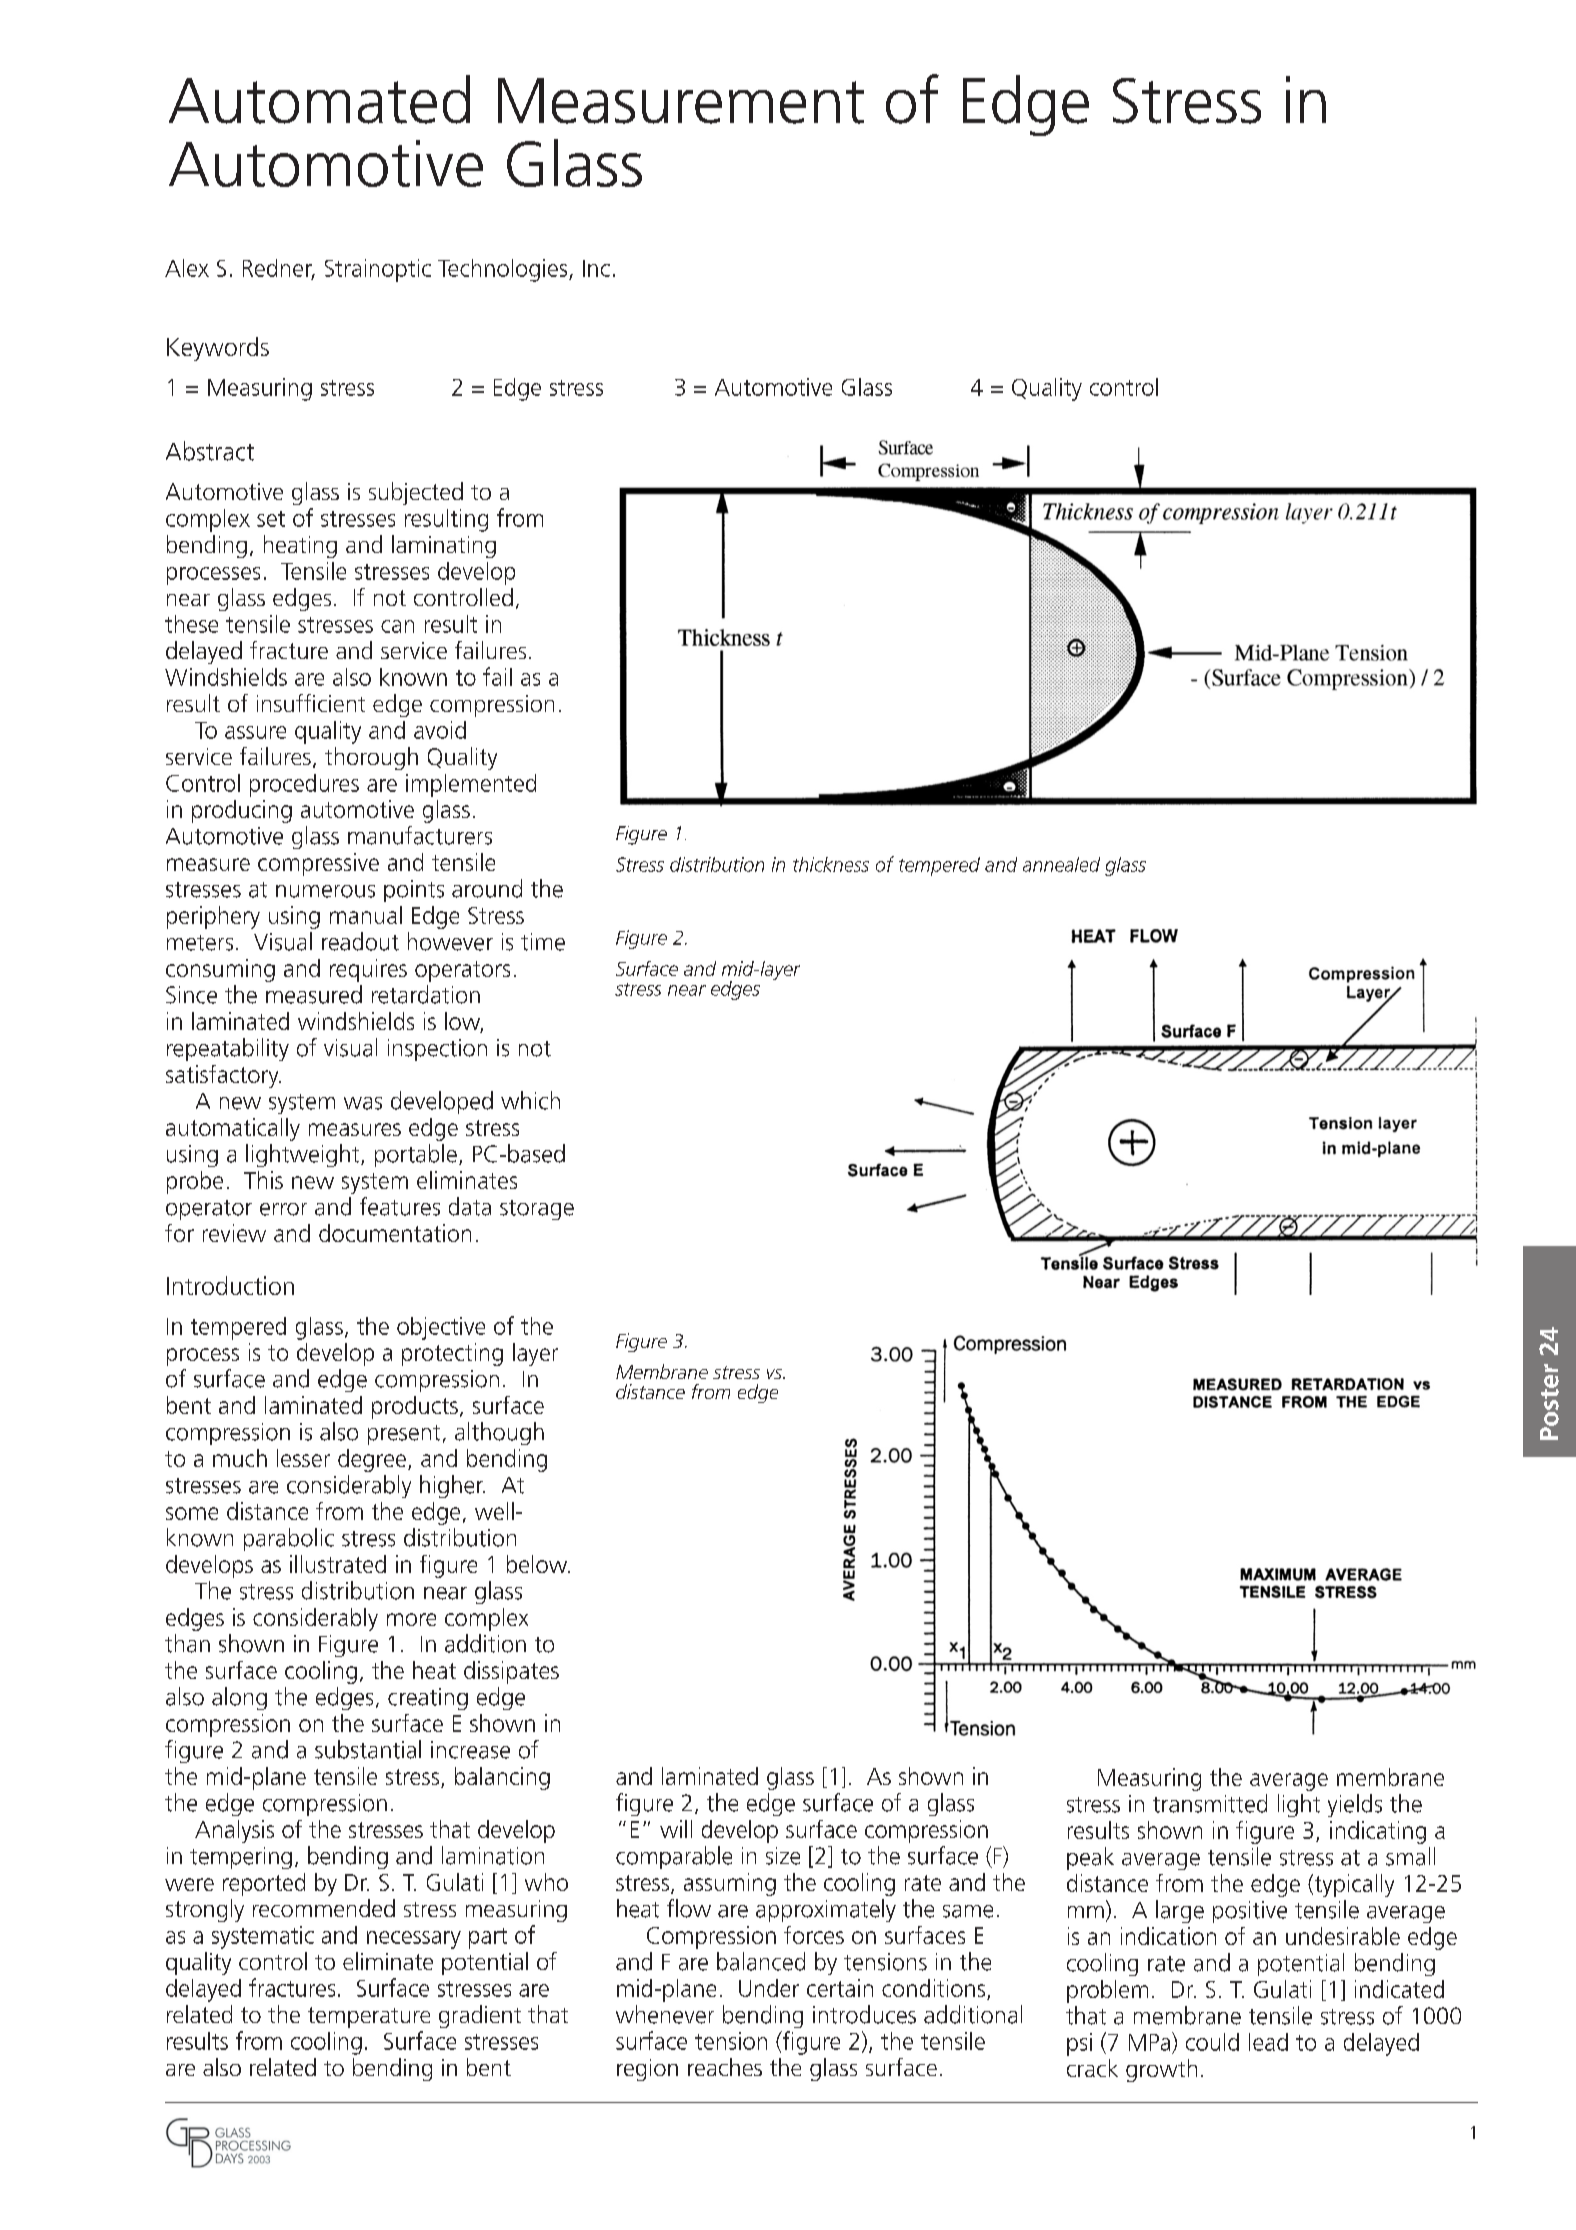 The image size is (1576, 2230). I want to click on temperature, so click(369, 2017).
